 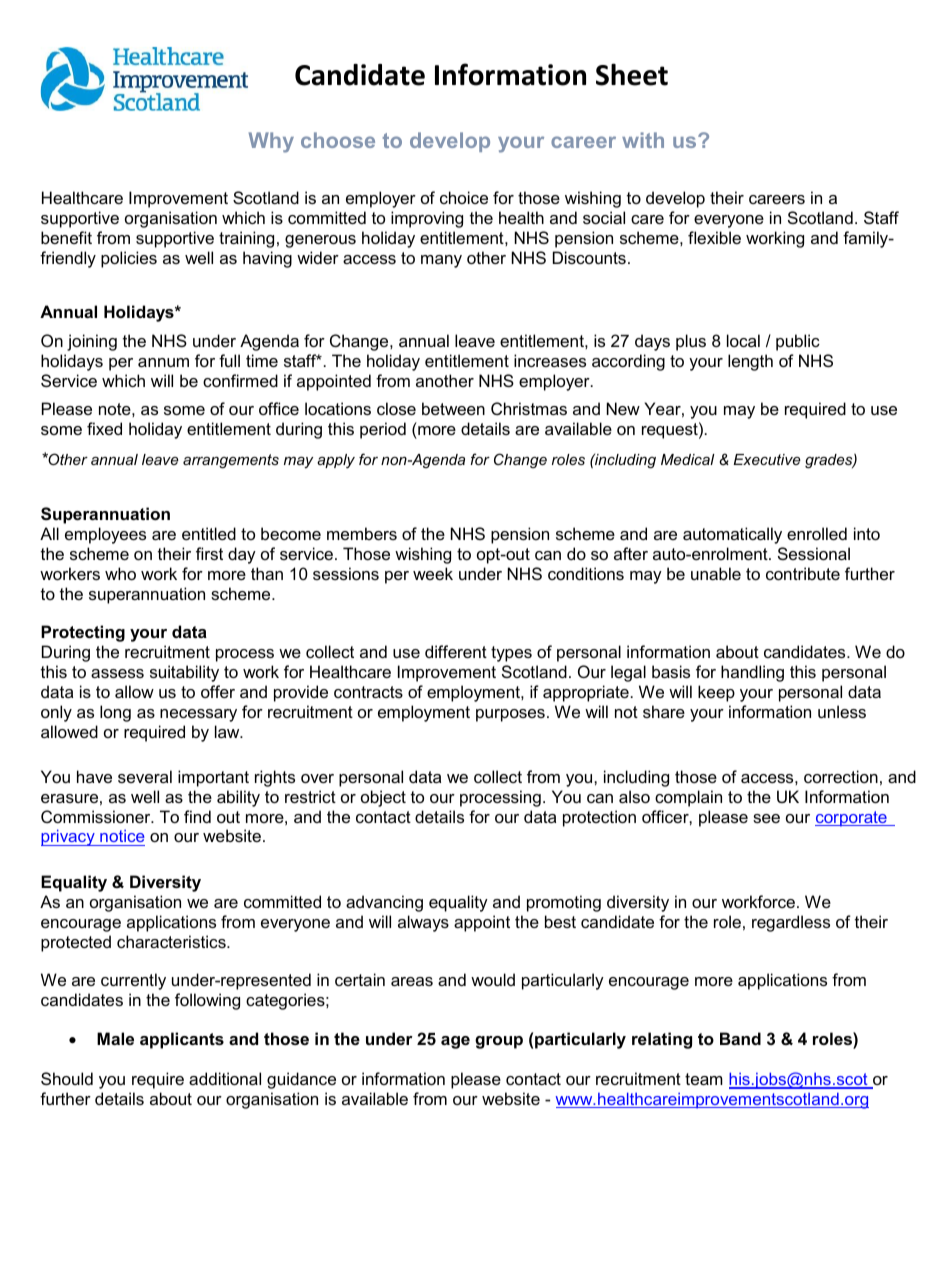 What do you see at coordinates (271, 142) in the page?
I see `Why` at bounding box center [271, 142].
